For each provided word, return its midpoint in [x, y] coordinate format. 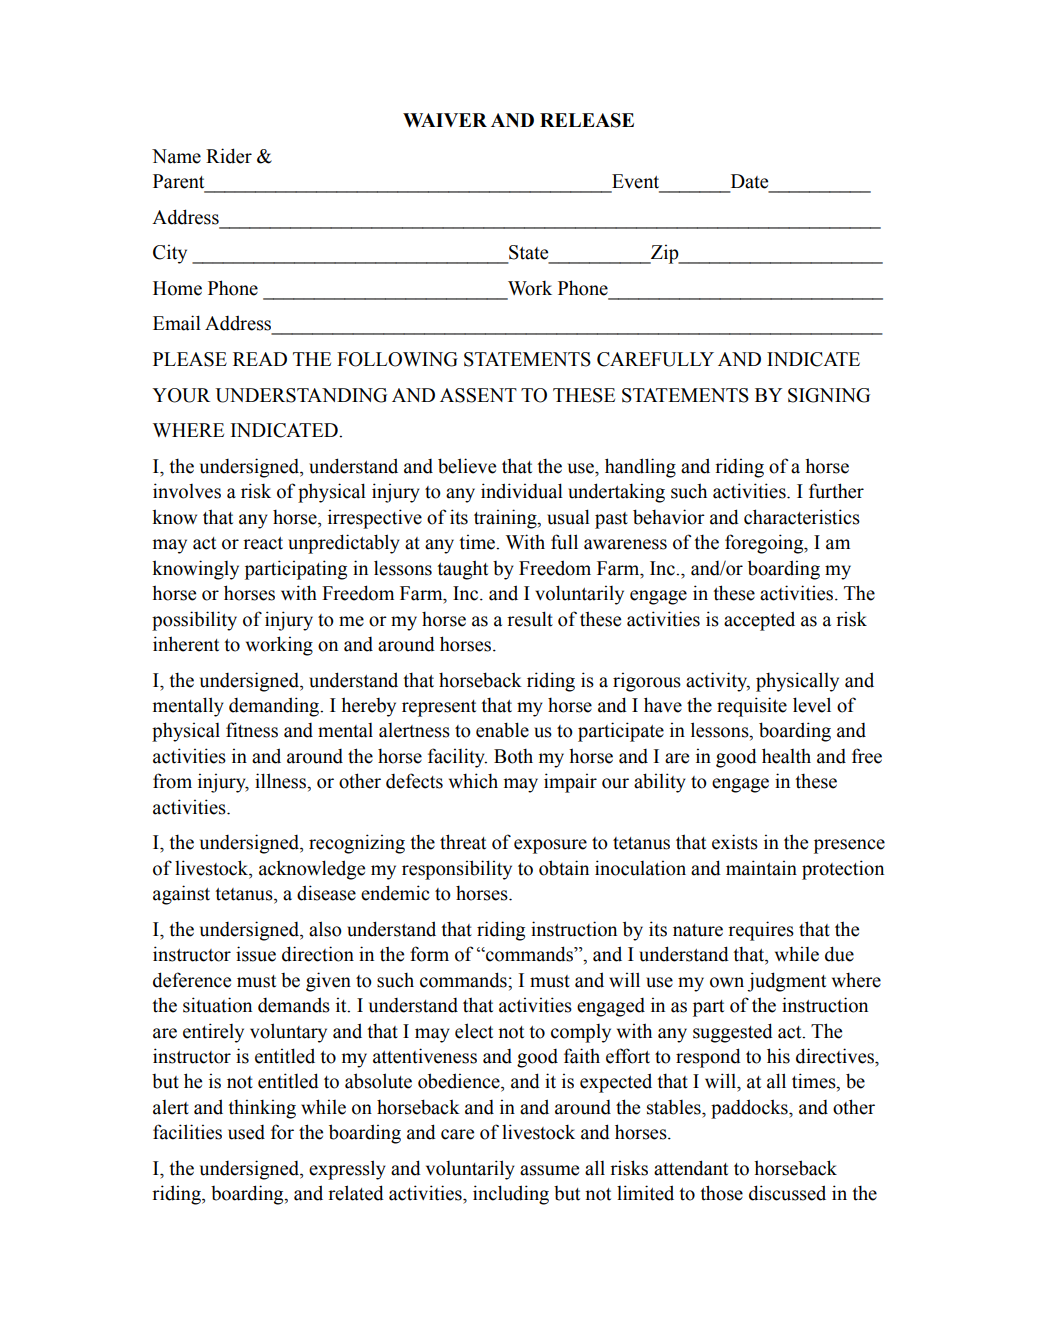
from [172, 781]
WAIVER [445, 120]
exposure [550, 846]
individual [522, 491]
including [511, 1195]
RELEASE [587, 120]
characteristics [802, 517]
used [246, 1132]
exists [735, 842]
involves [187, 491]
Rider [229, 156]
